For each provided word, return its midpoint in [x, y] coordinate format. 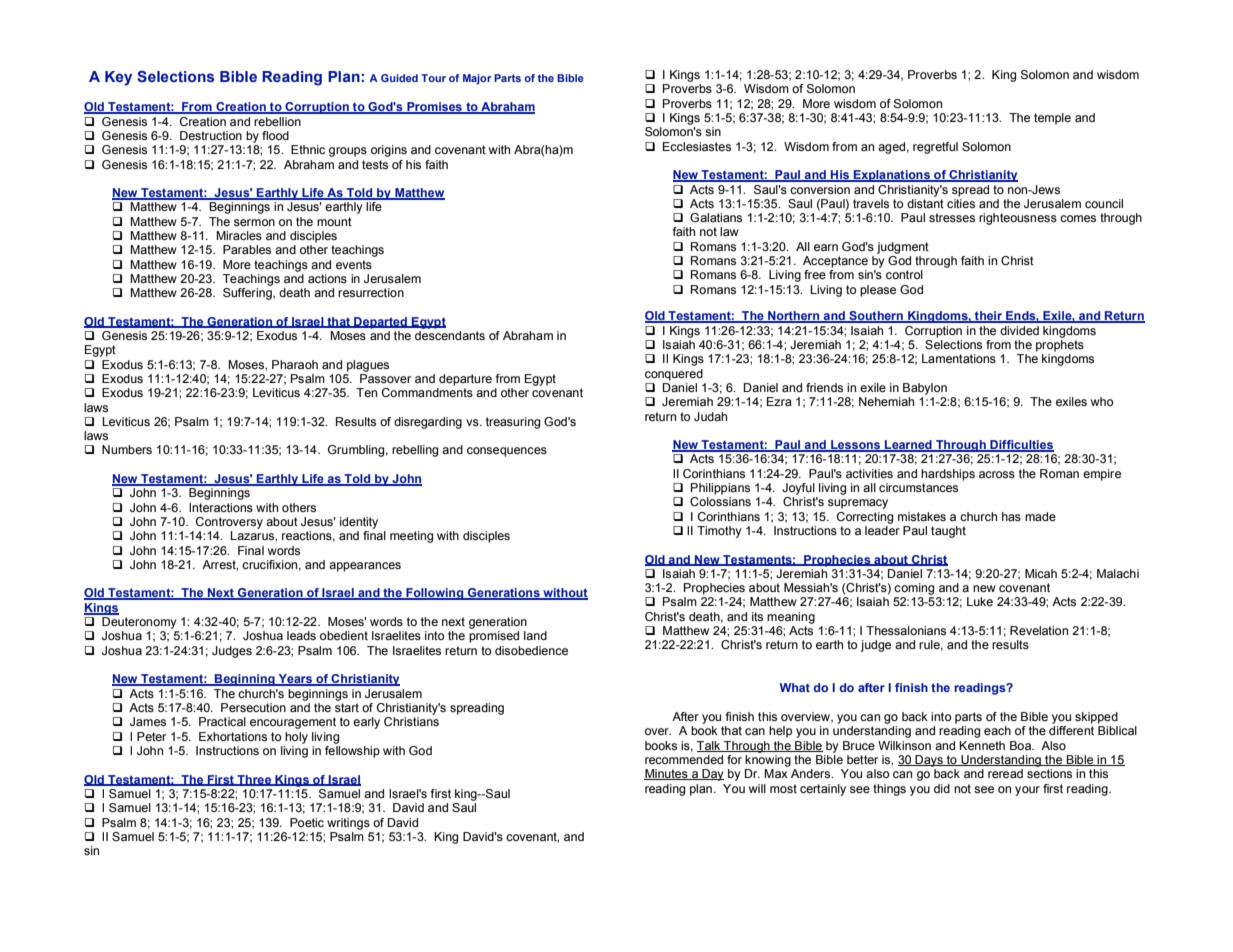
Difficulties [1021, 446]
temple [1052, 119]
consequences [507, 452]
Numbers [127, 449]
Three [254, 780]
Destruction [211, 135]
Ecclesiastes [697, 146]
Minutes [667, 774]
